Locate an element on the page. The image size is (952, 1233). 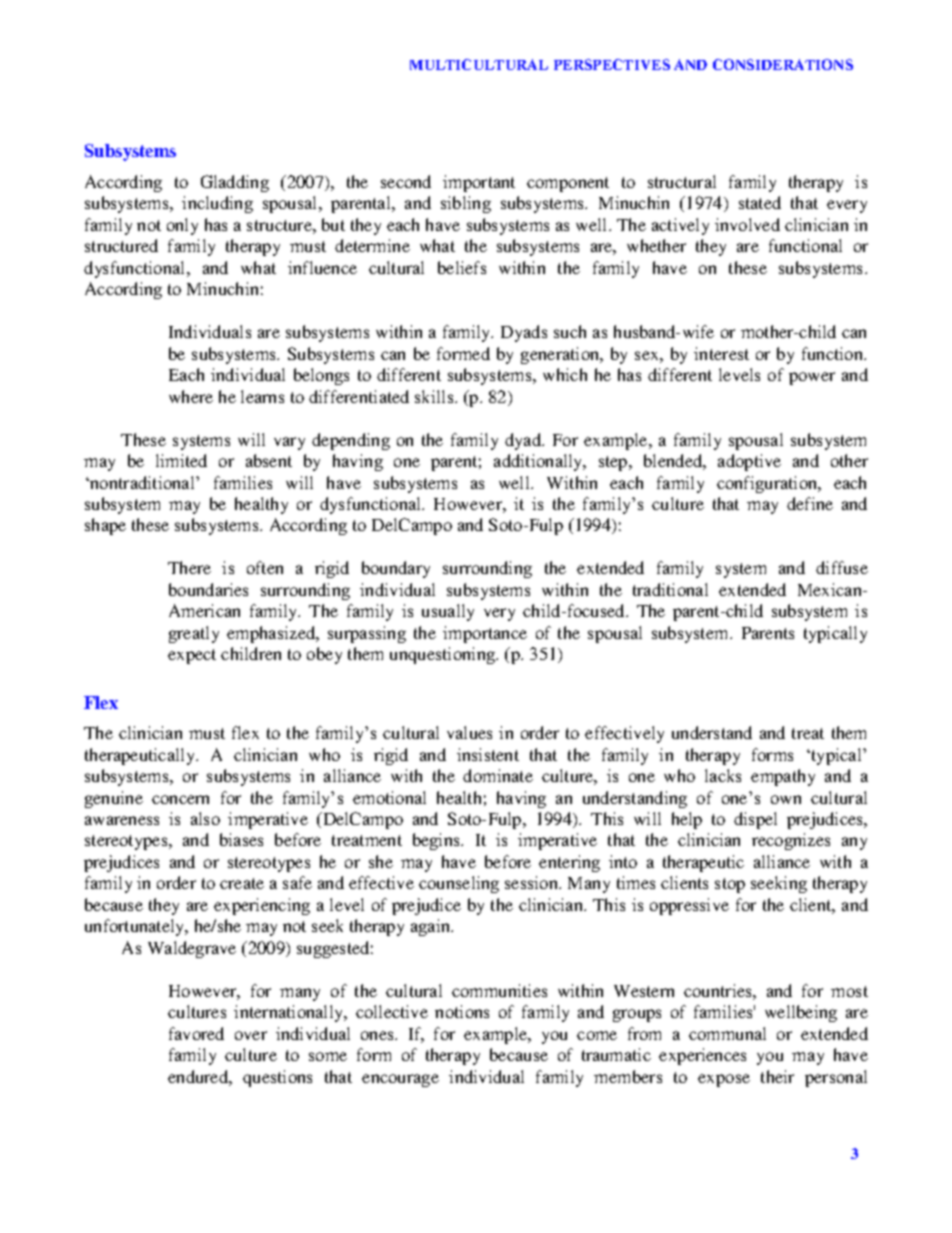
usually is located at coordinates (448, 612).
